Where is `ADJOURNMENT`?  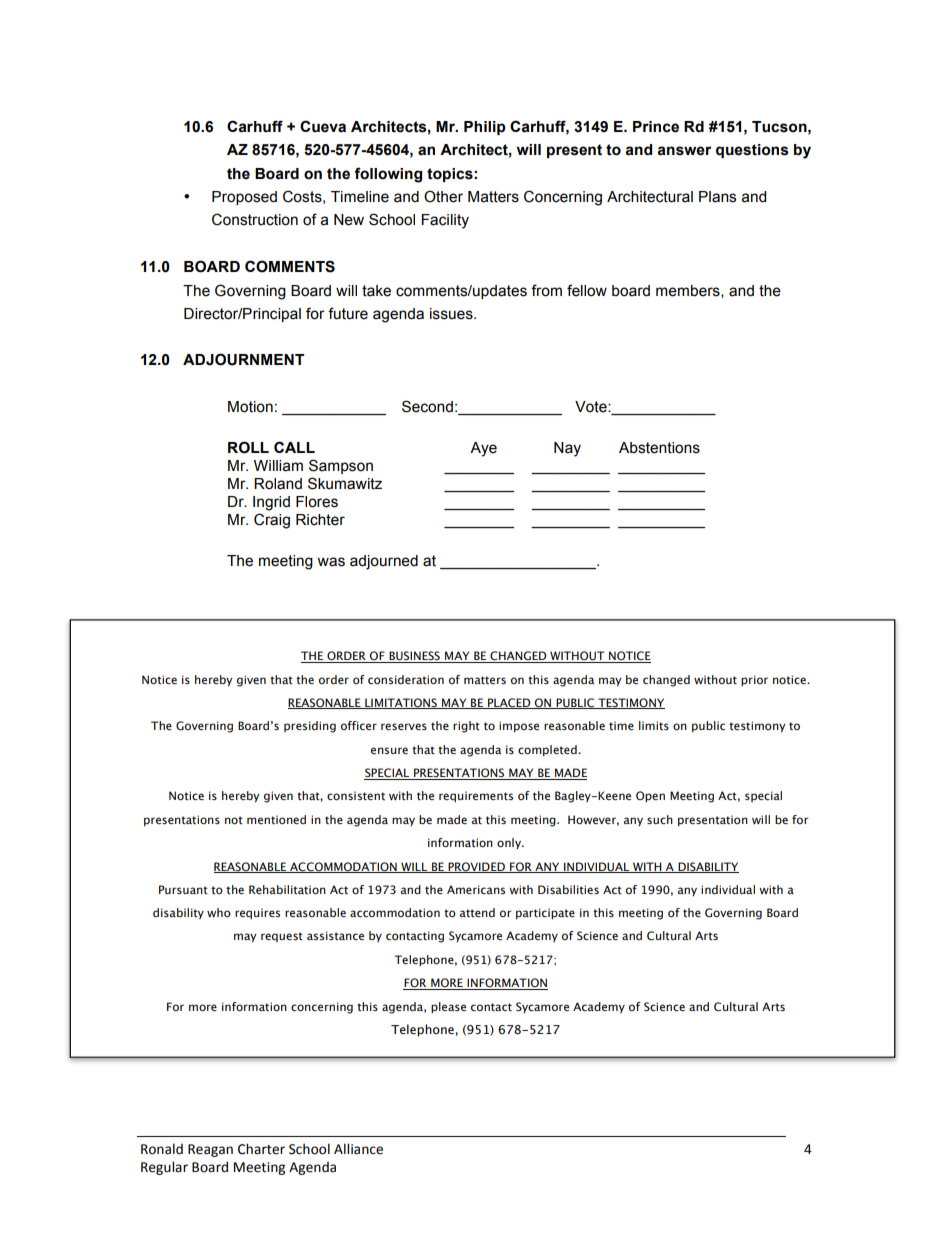
ADJOURNMENT is located at coordinates (243, 359).
